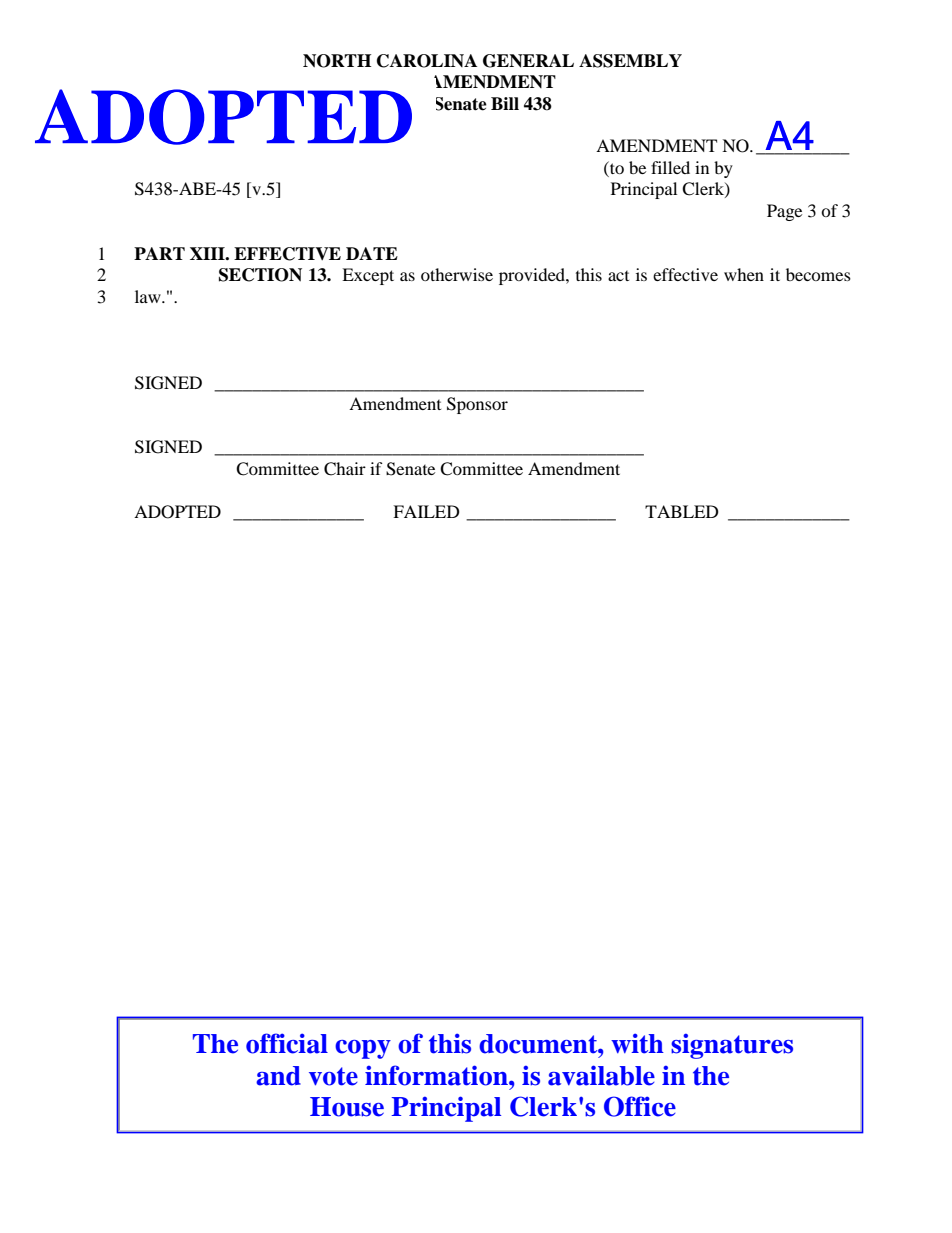  What do you see at coordinates (426, 511) in the document?
I see `FAILED` at bounding box center [426, 511].
